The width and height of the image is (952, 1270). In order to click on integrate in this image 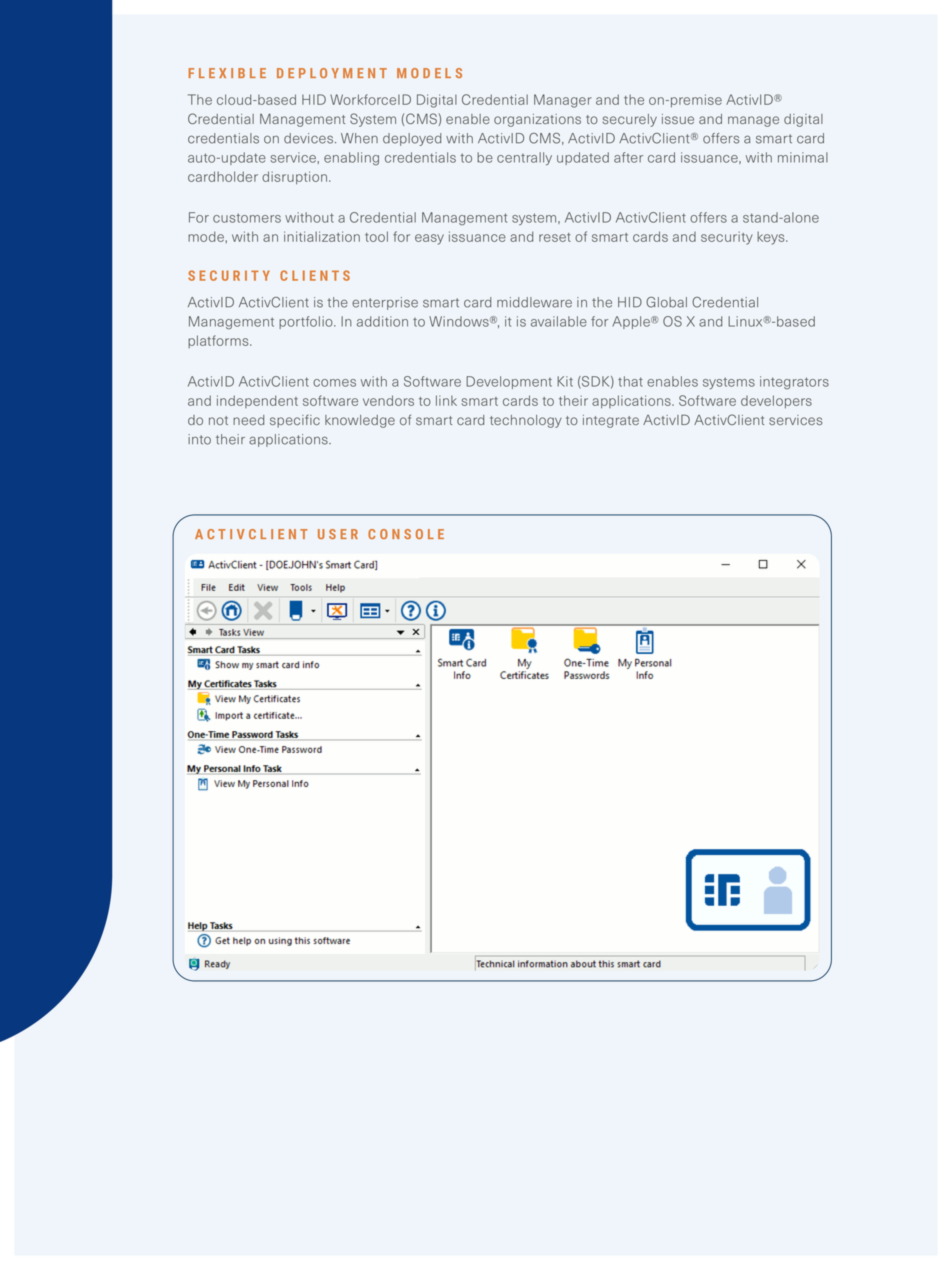, I will do `click(611, 421)`.
